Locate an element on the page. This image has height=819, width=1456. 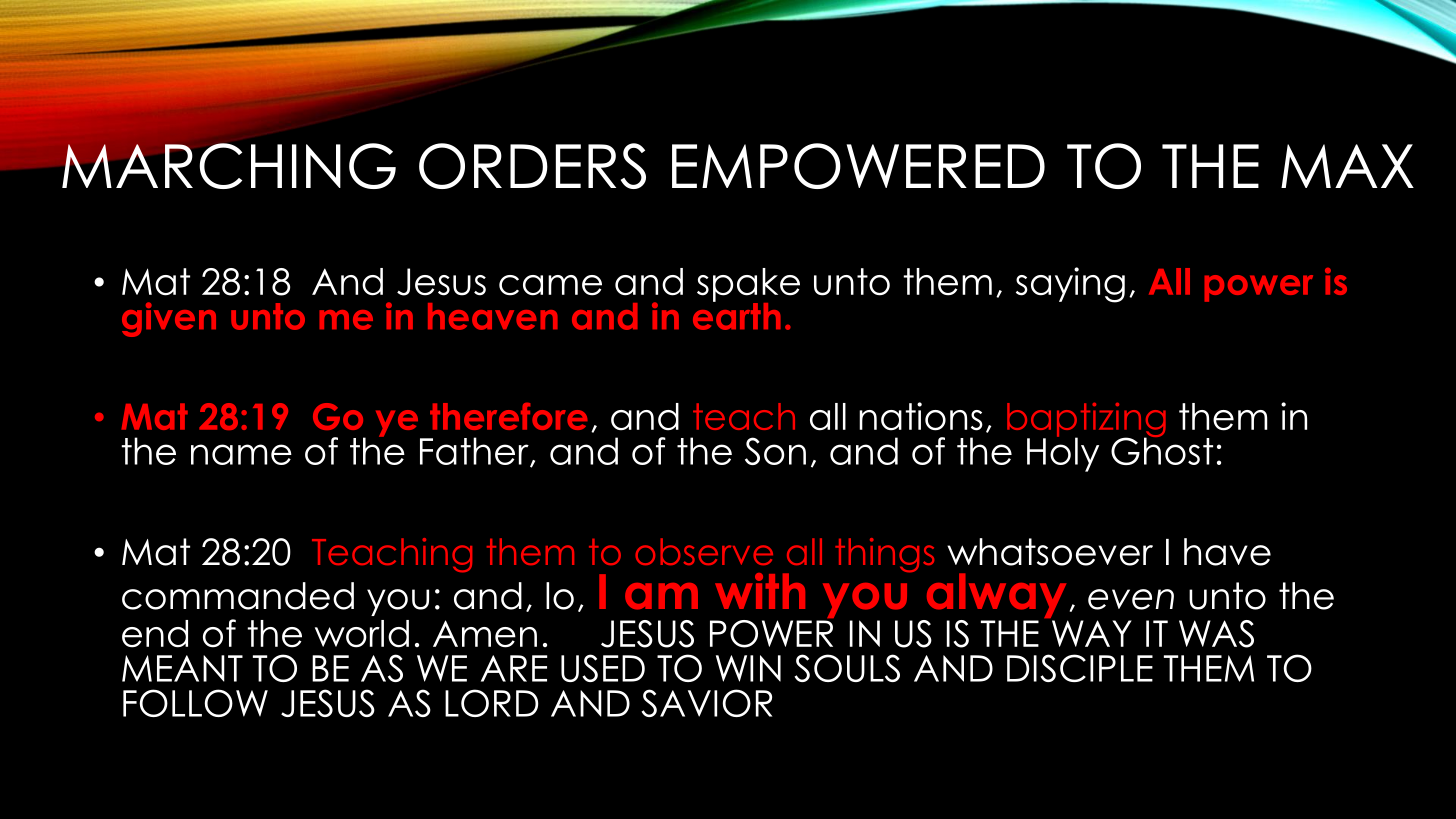
given is located at coordinates (169, 319).
